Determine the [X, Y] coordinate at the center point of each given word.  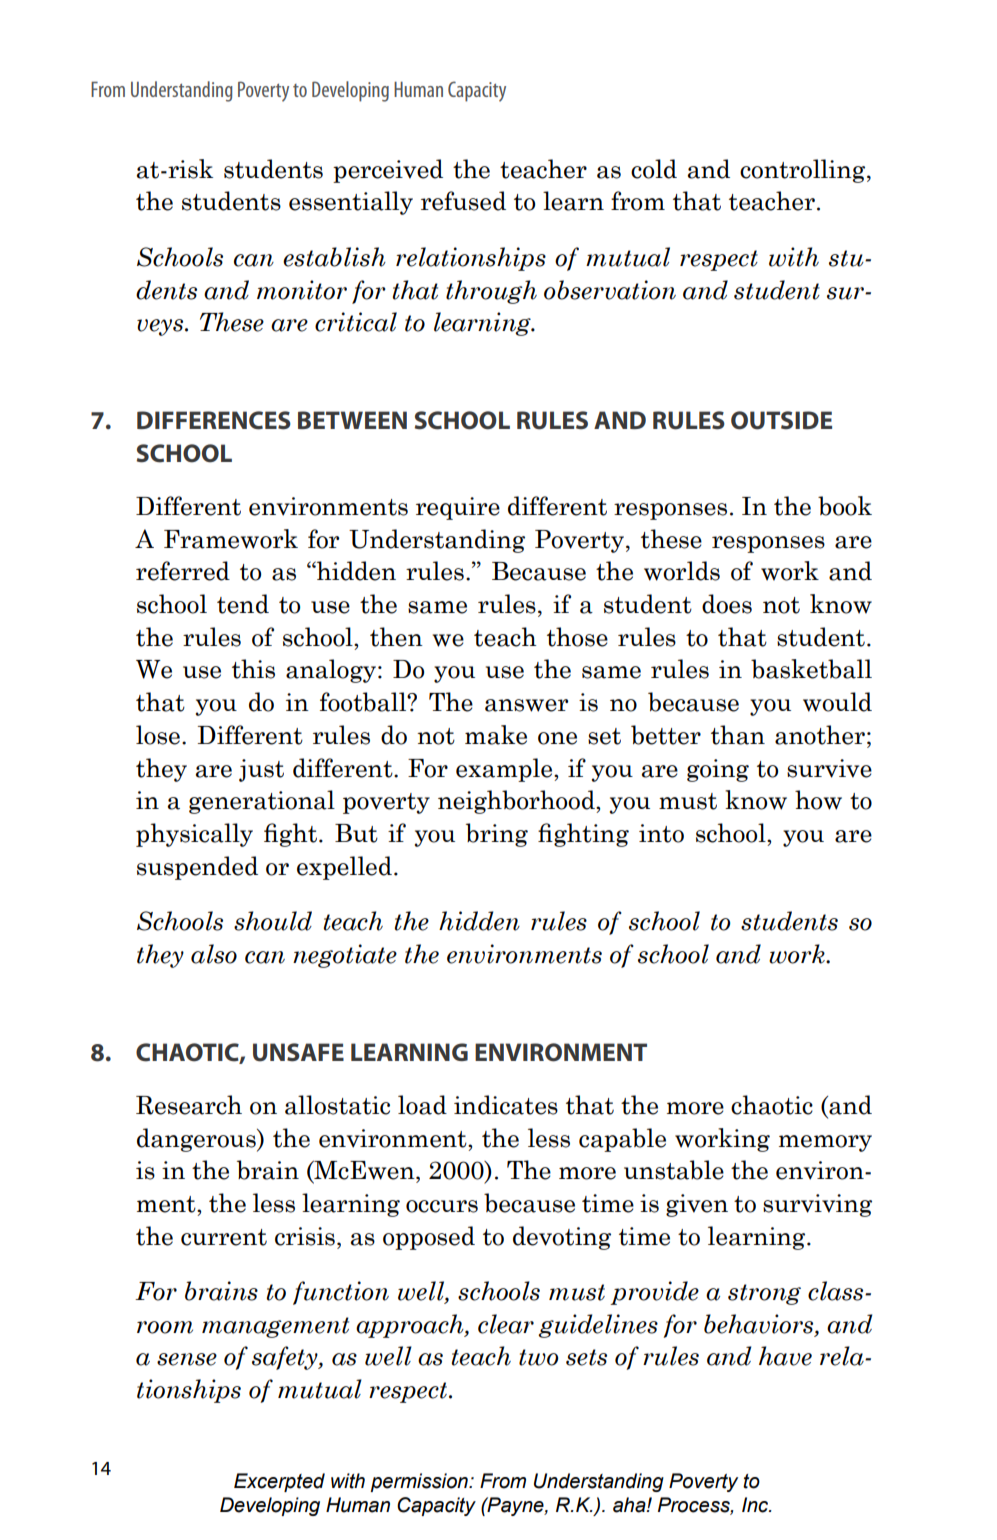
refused [463, 201]
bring [497, 835]
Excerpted [279, 1482]
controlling [804, 171]
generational [262, 802]
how [818, 800]
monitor [302, 290]
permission [420, 1482]
